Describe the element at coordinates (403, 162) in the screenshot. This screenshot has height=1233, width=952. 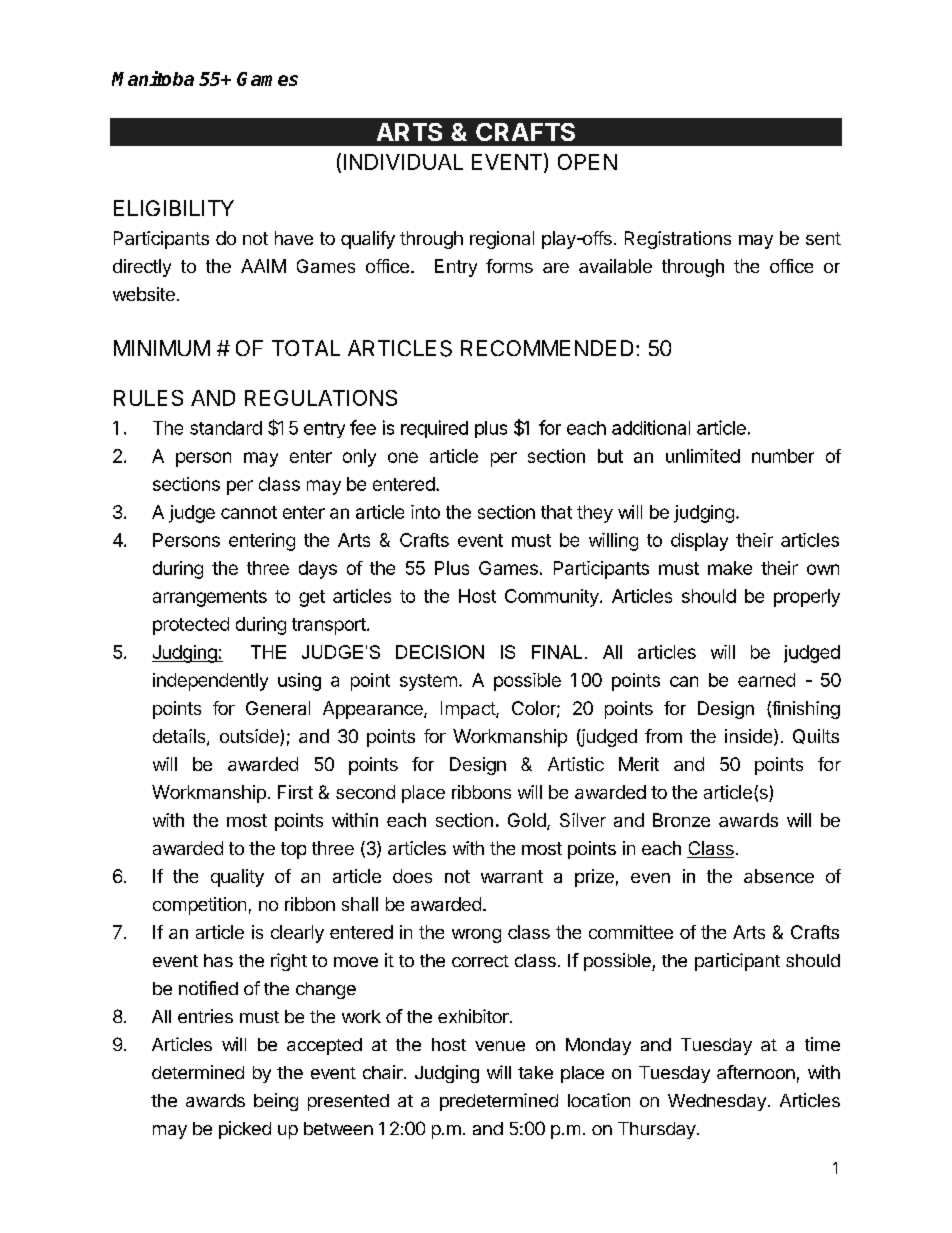
I see `INDIVIDUAL` at that location.
